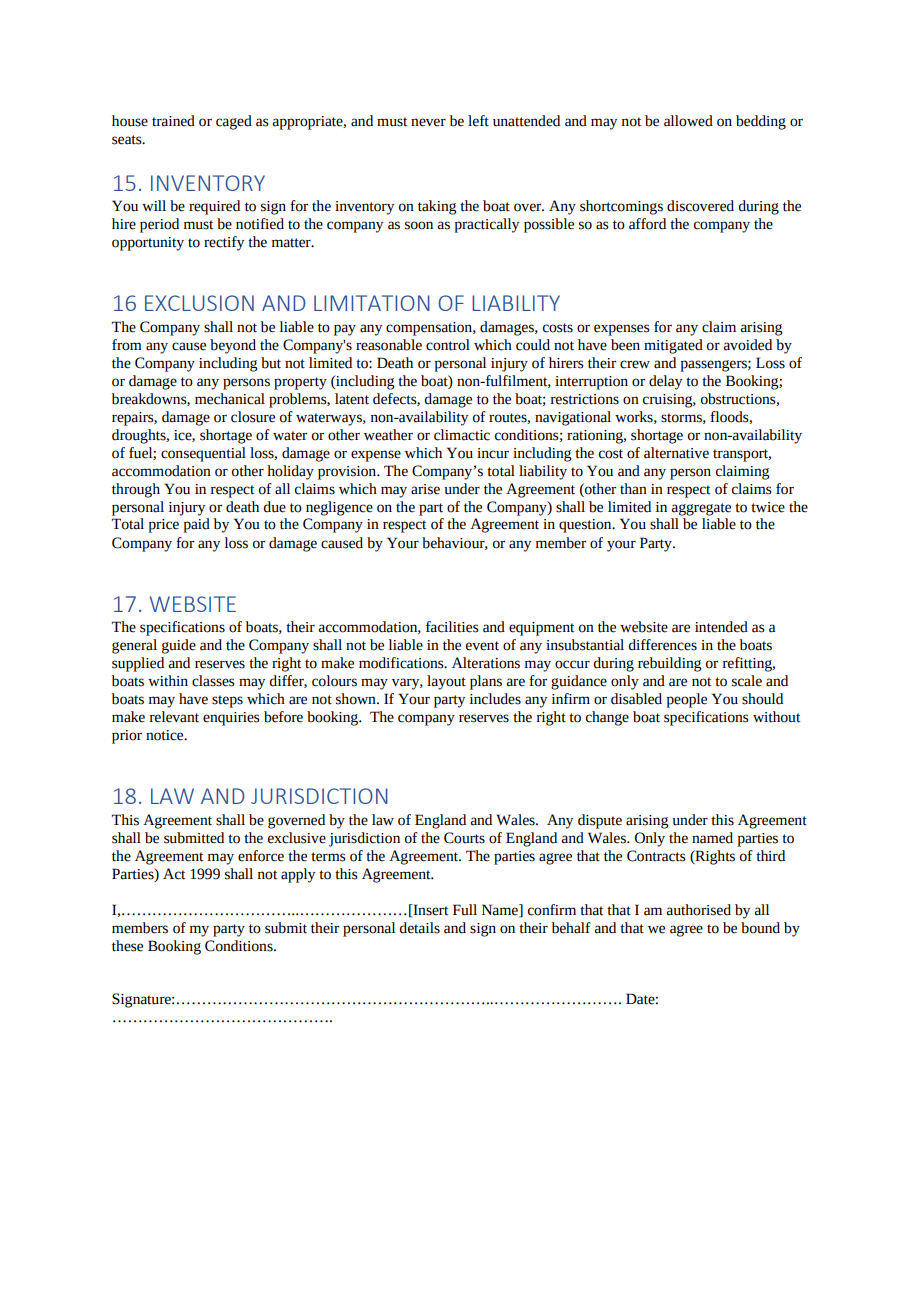  What do you see at coordinates (428, 122) in the page?
I see `never` at bounding box center [428, 122].
